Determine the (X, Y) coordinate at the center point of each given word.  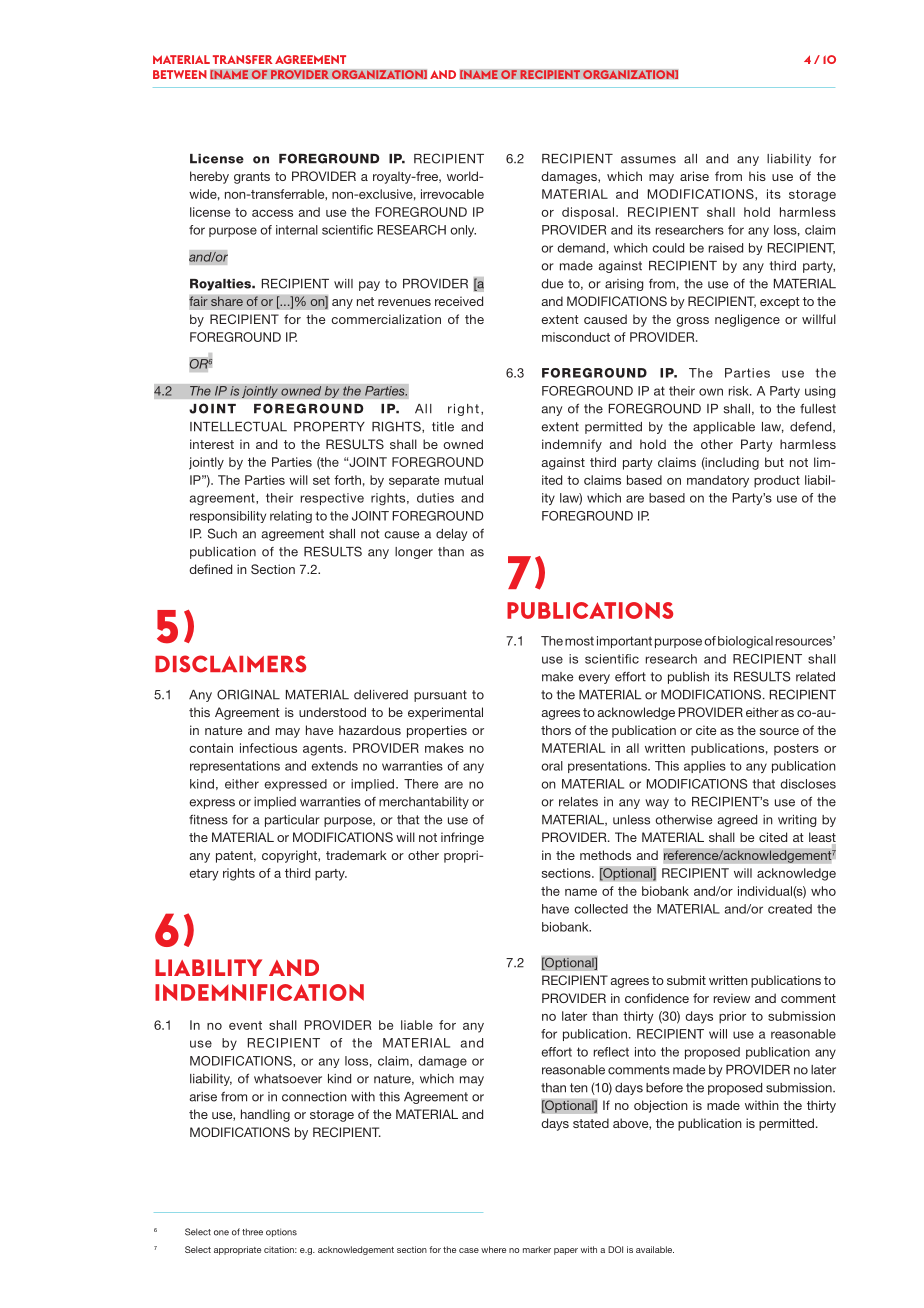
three (252, 1232)
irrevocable (452, 194)
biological (745, 642)
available (655, 1249)
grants (252, 178)
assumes (648, 160)
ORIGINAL (248, 694)
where (493, 1249)
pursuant (440, 696)
